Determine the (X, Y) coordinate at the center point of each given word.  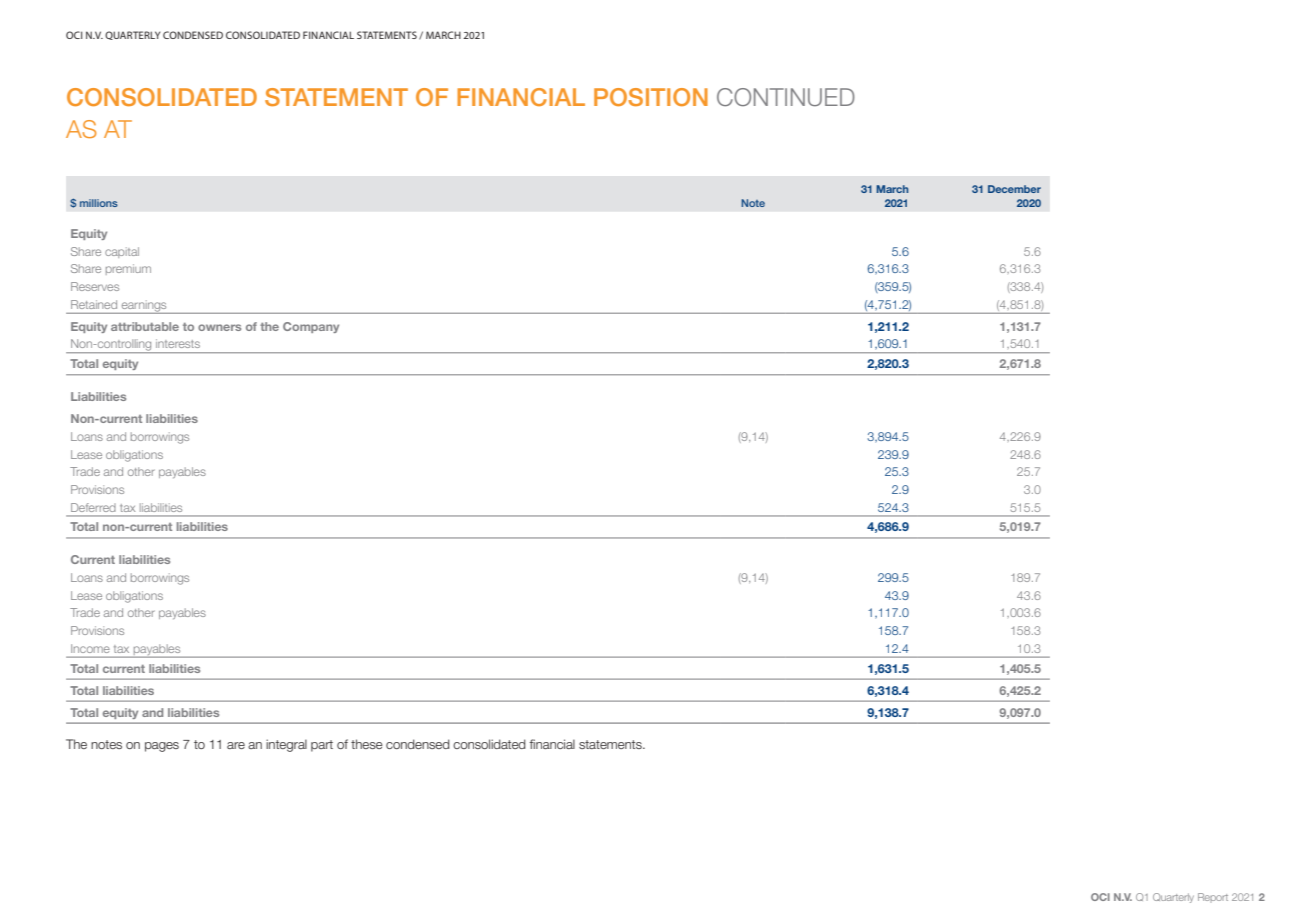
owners (219, 327)
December (1014, 189)
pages (162, 747)
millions (99, 203)
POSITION (651, 97)
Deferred (93, 507)
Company (311, 327)
